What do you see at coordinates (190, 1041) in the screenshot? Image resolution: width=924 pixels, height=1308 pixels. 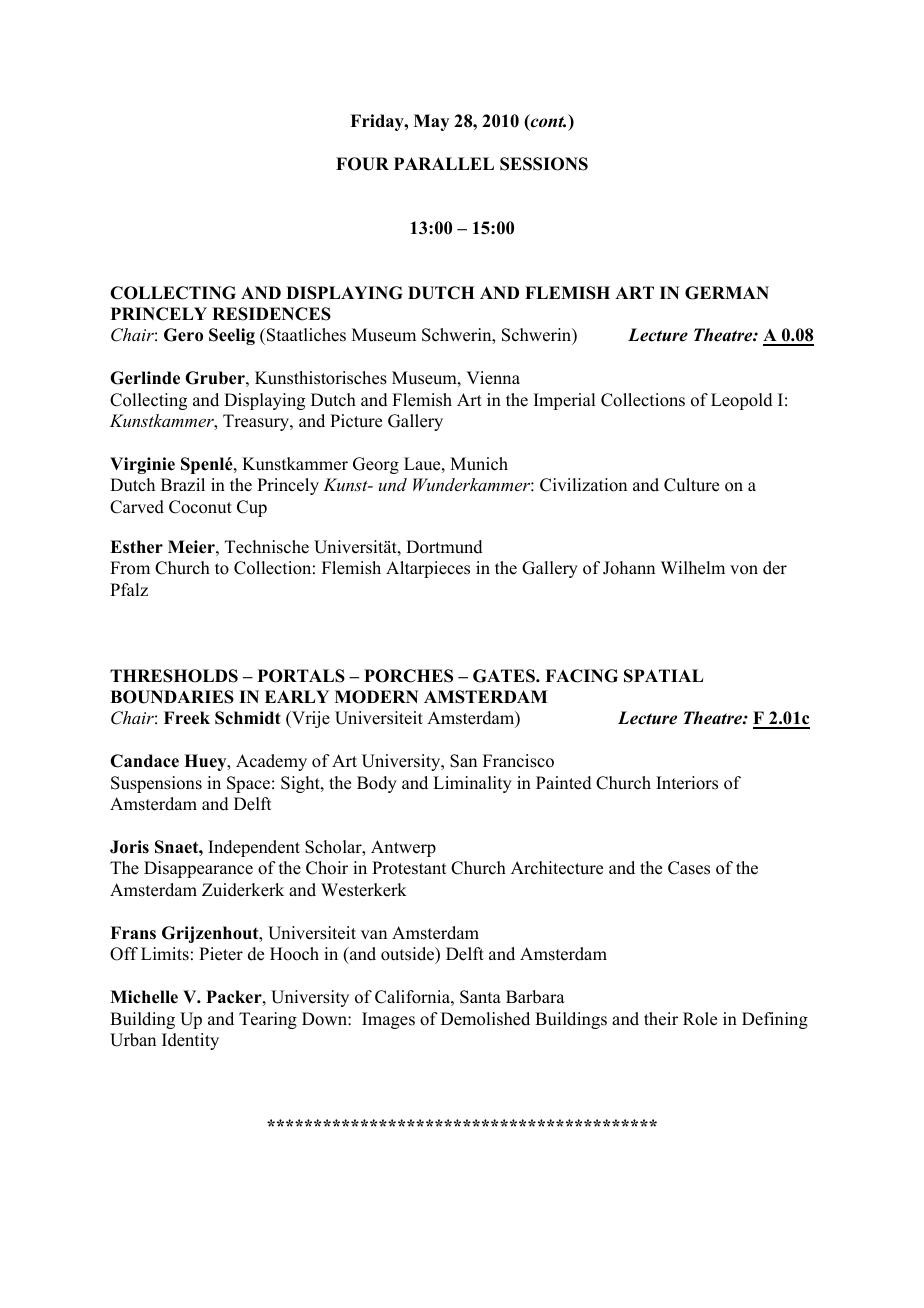 I see `Identity` at bounding box center [190, 1041].
